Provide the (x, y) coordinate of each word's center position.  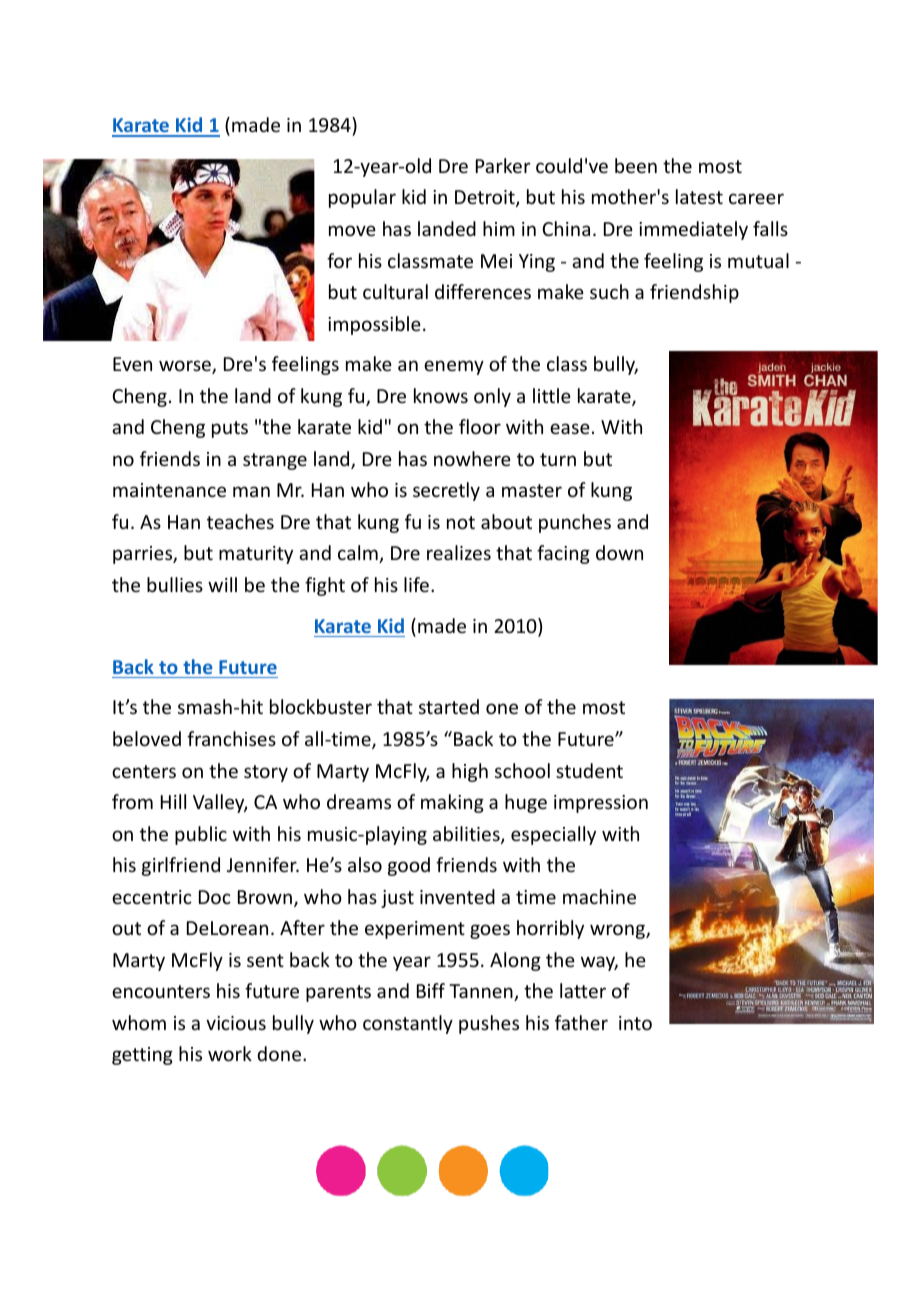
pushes (489, 1024)
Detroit (486, 198)
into (635, 1023)
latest (699, 196)
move (352, 230)
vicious (236, 1023)
